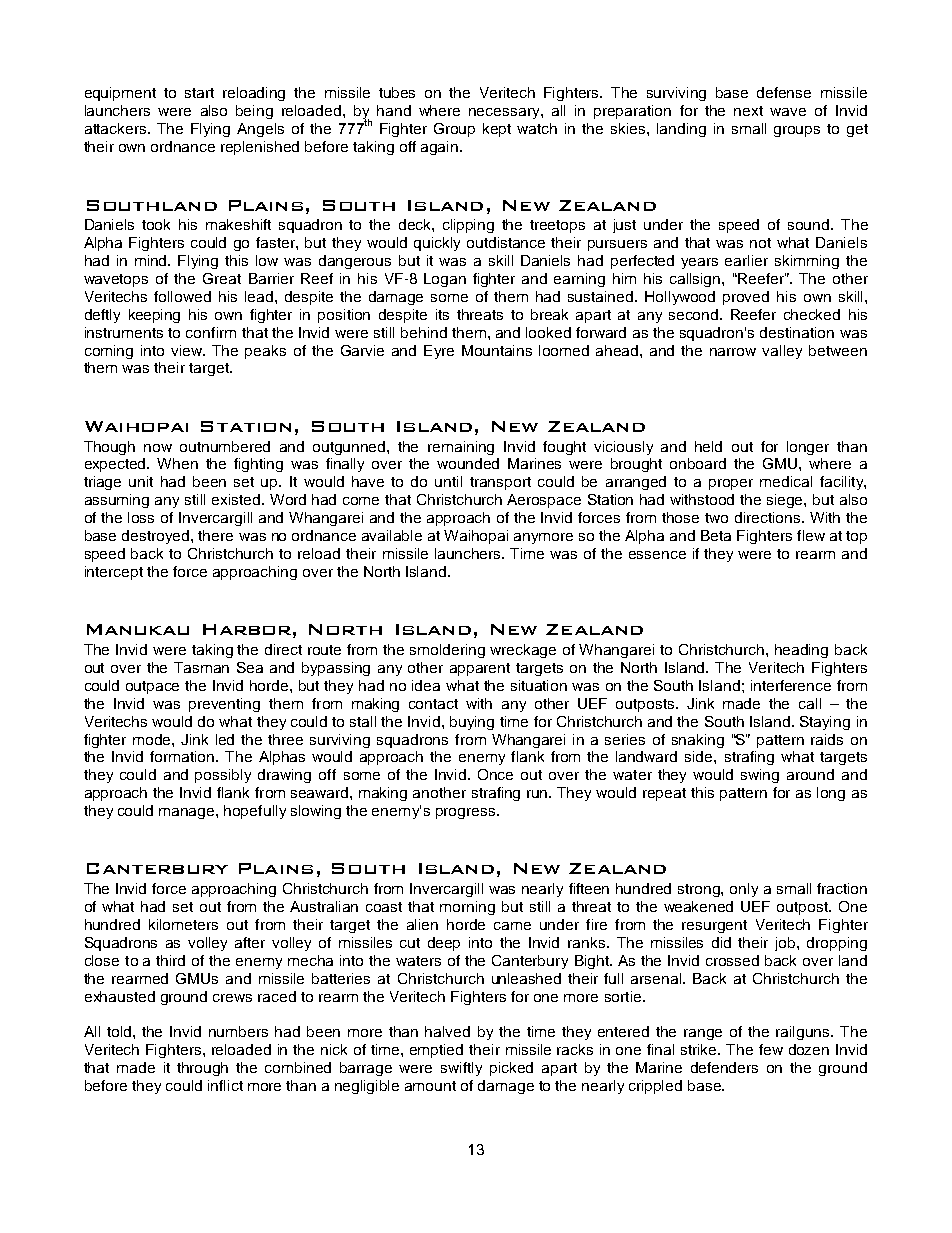 Image resolution: width=952 pixels, height=1233 pixels. I want to click on through, so click(202, 1069).
